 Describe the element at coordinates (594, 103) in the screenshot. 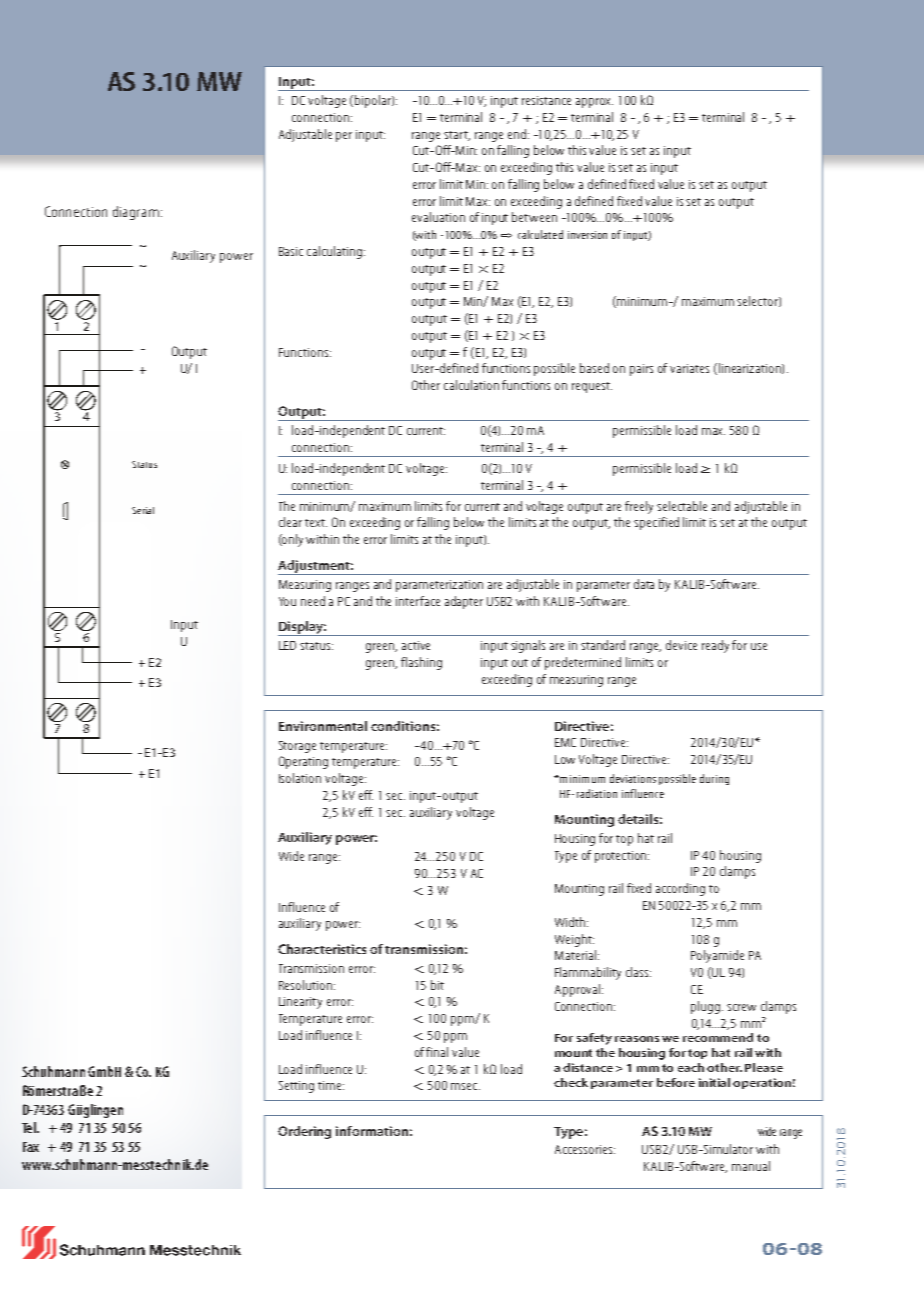

I see `approx` at that location.
